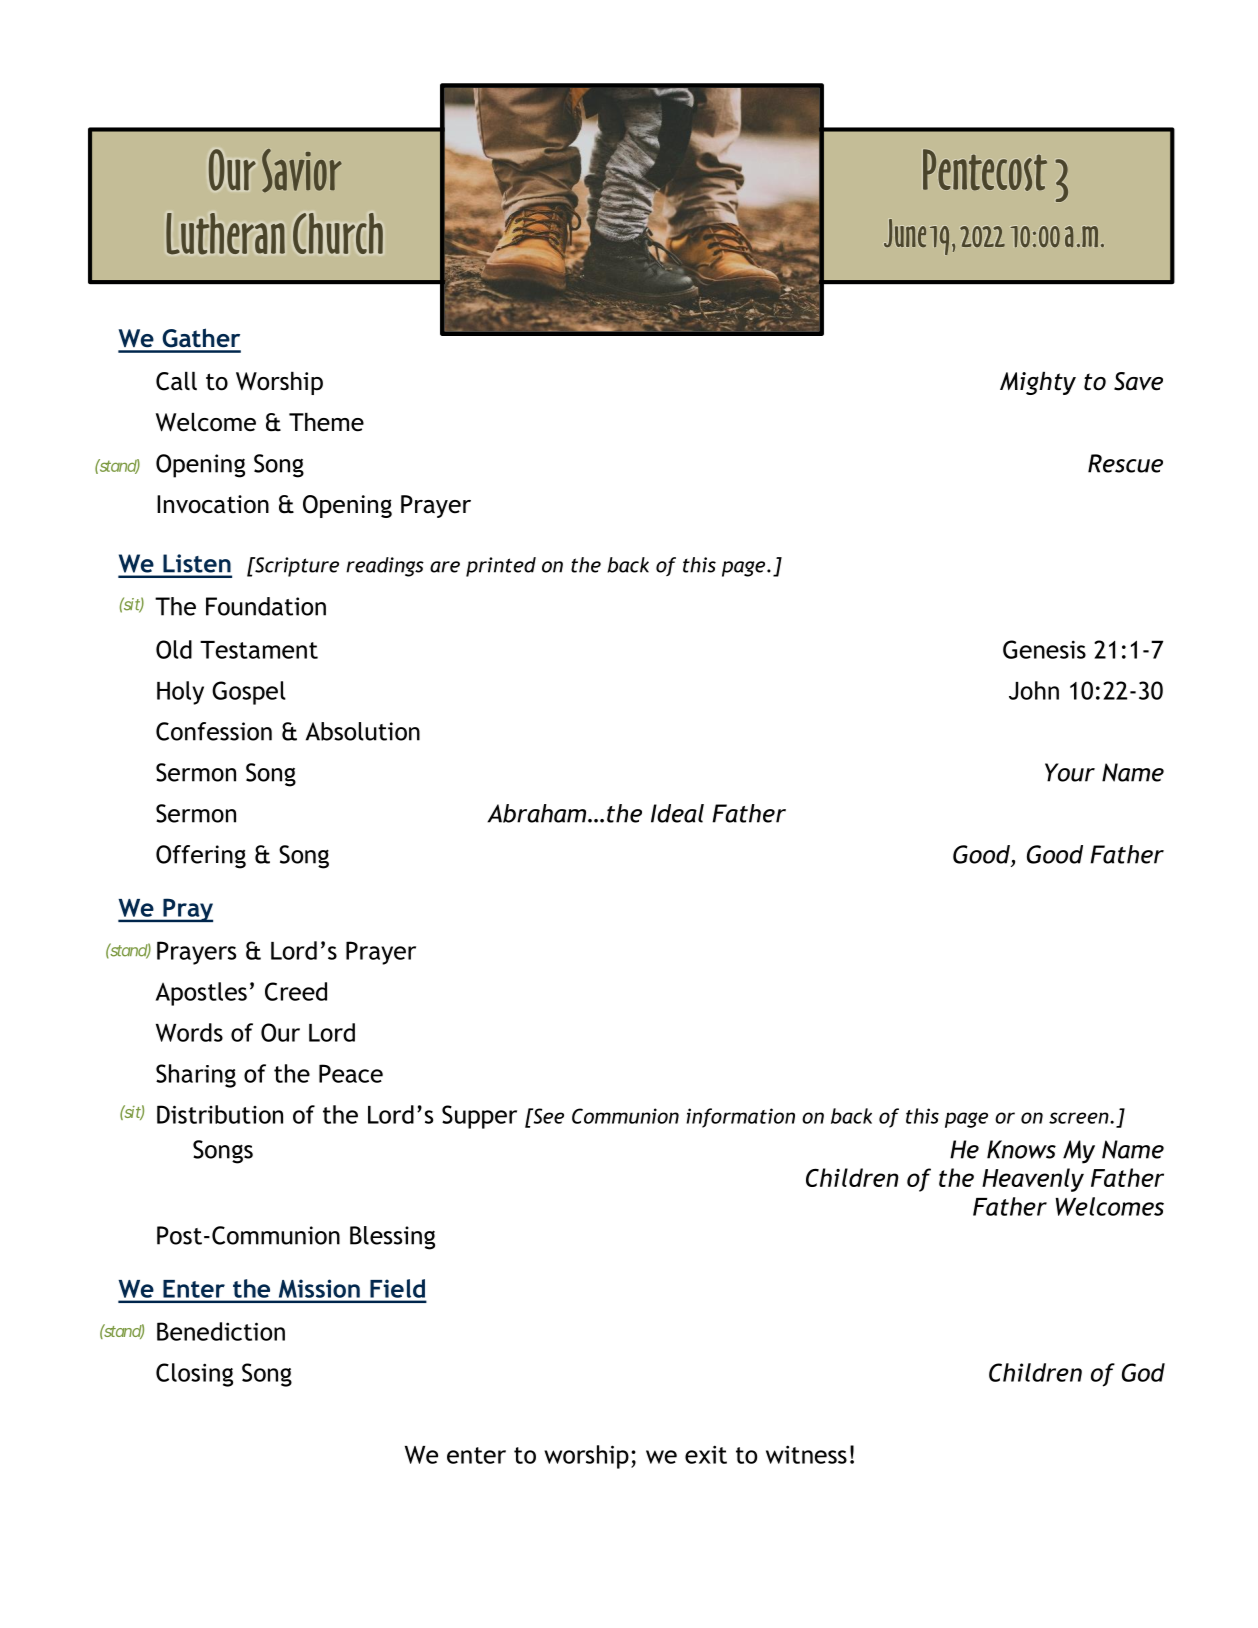 This screenshot has width=1258, height=1628. I want to click on exit, so click(706, 1454).
